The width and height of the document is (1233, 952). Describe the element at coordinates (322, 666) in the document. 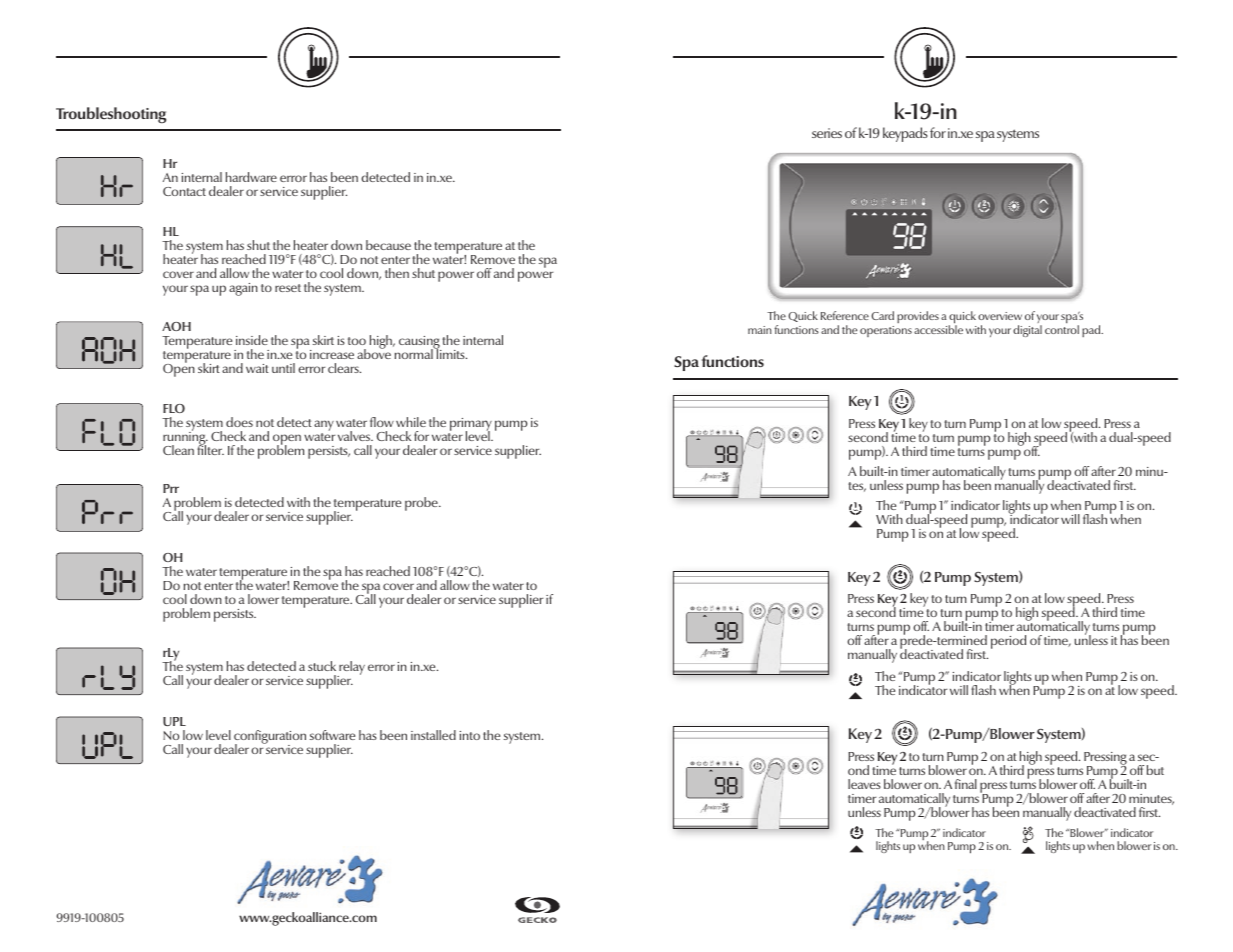

I see `stuck` at that location.
